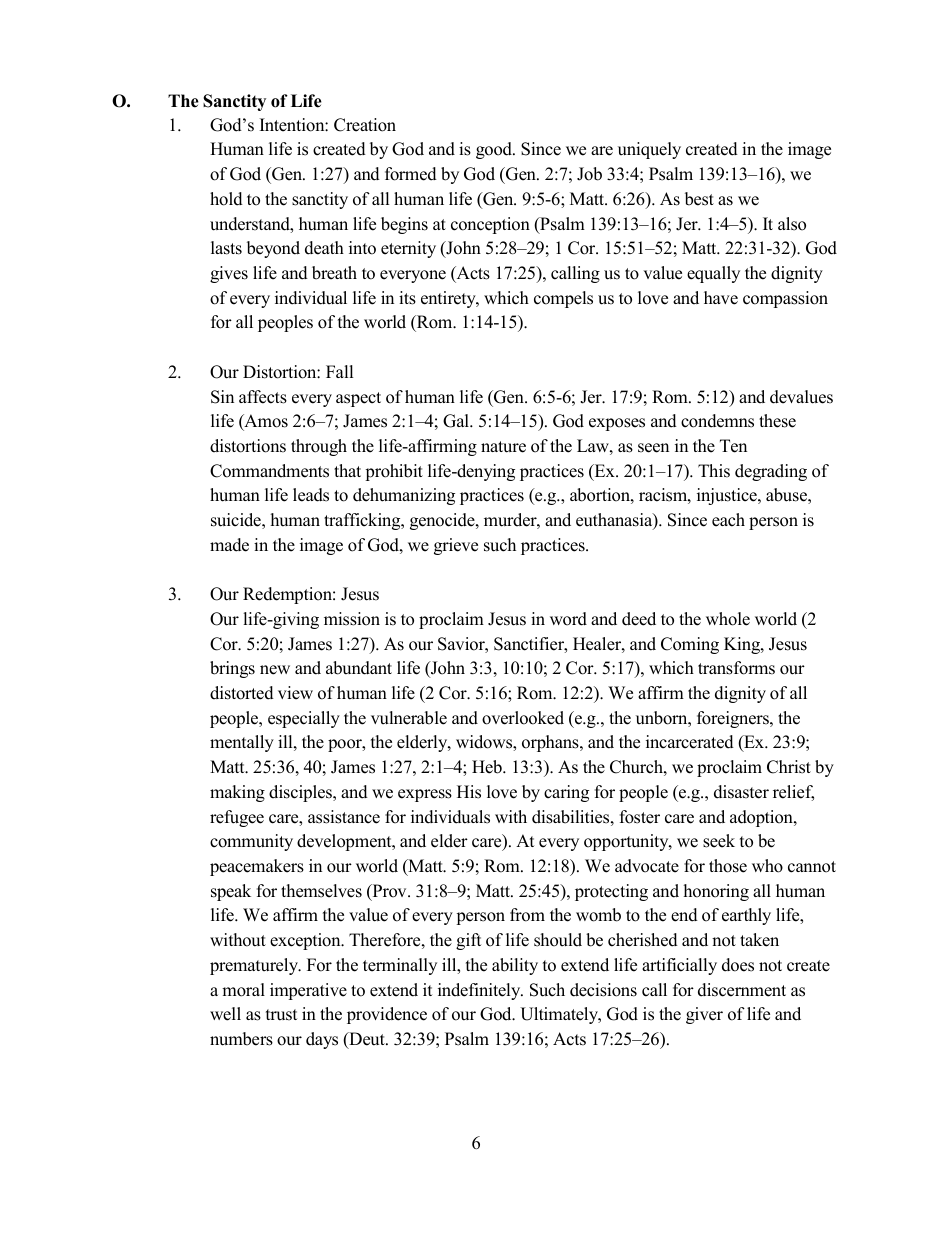 Image resolution: width=952 pixels, height=1233 pixels. Describe the element at coordinates (699, 199) in the document. I see `best` at that location.
